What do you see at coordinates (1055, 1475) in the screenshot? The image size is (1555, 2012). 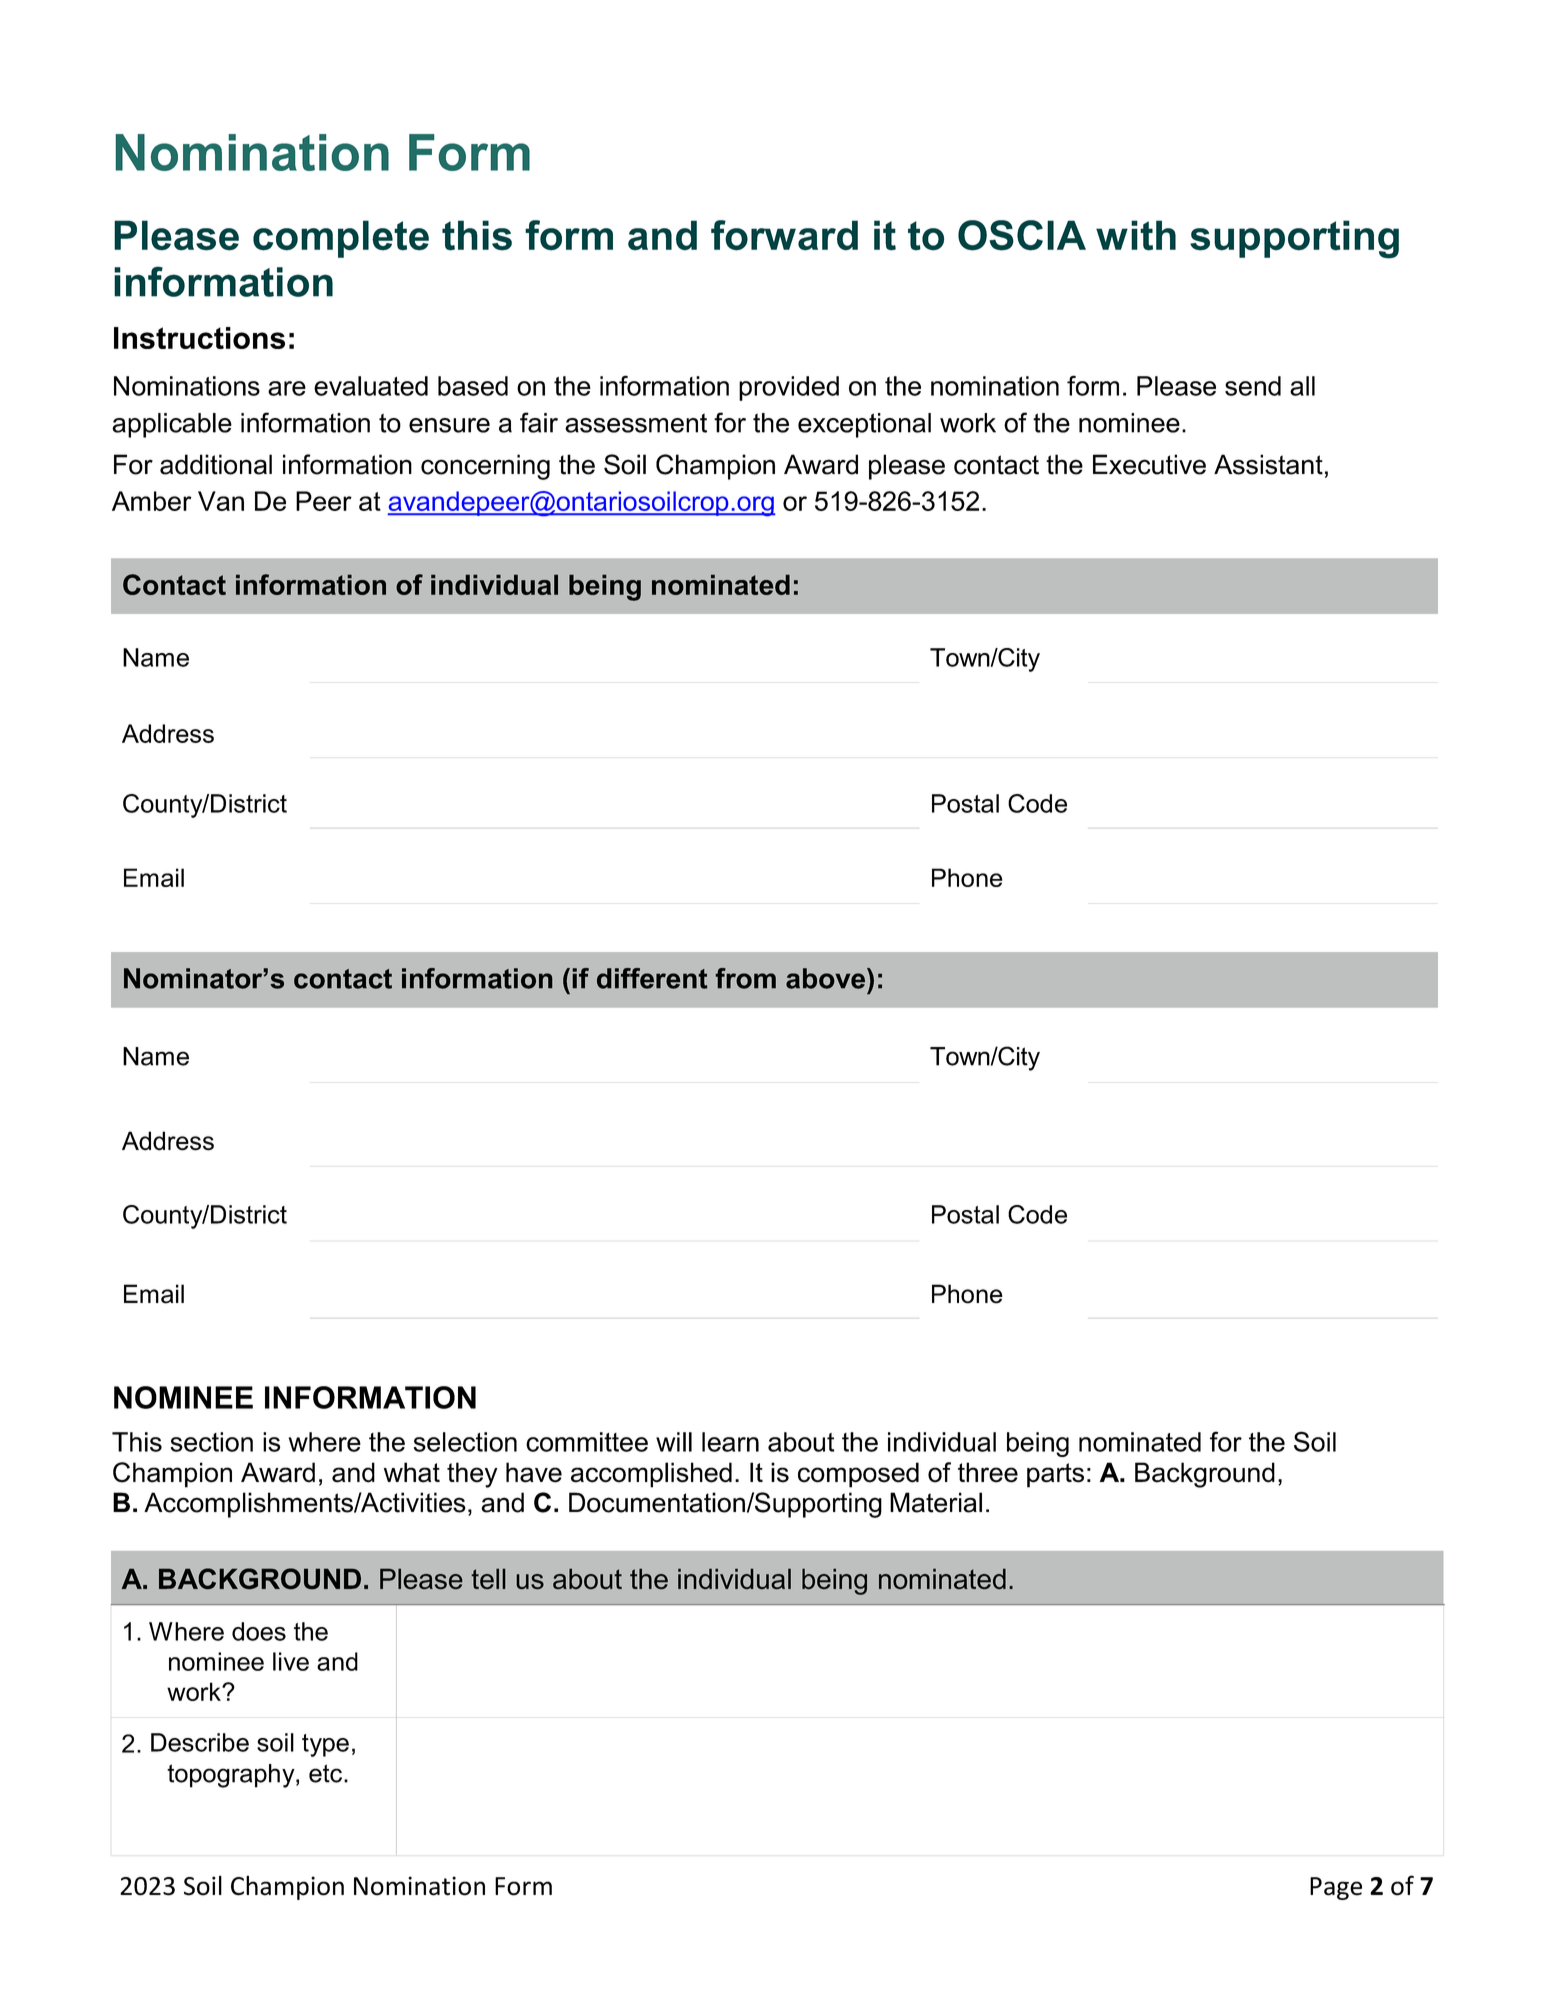 I see `parts` at bounding box center [1055, 1475].
